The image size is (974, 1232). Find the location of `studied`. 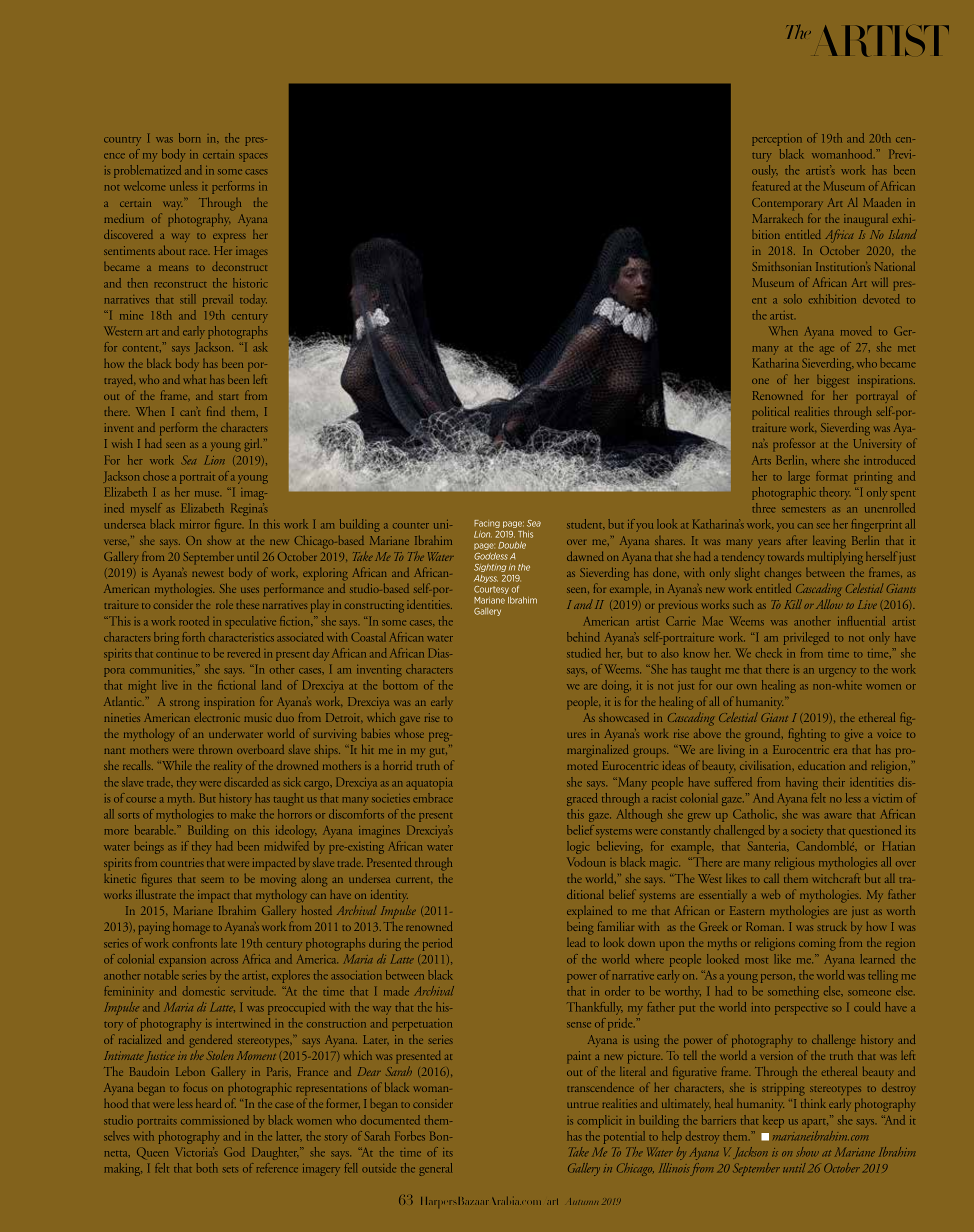

studied is located at coordinates (583, 653).
